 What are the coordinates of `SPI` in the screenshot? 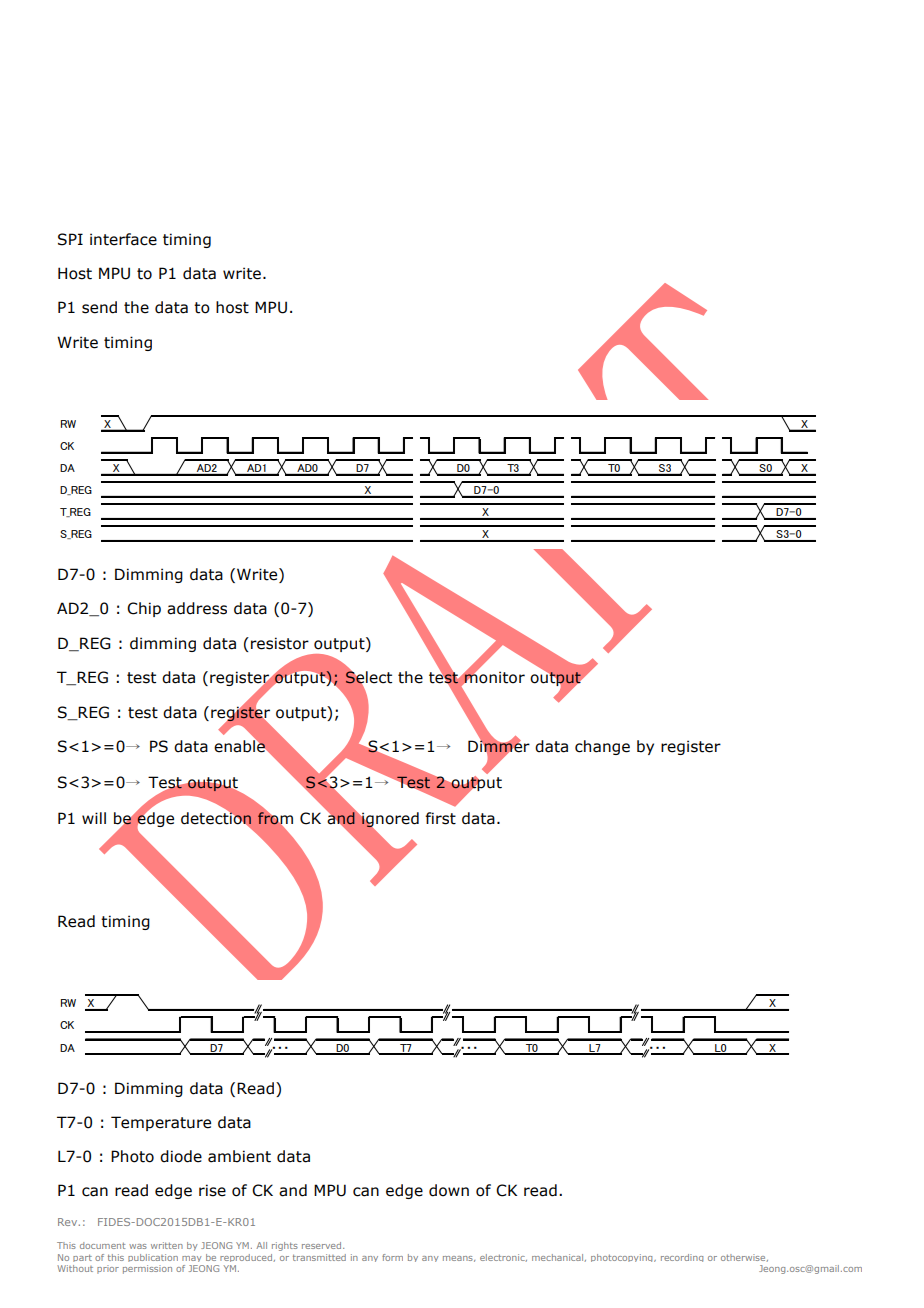 It's located at (70, 239).
